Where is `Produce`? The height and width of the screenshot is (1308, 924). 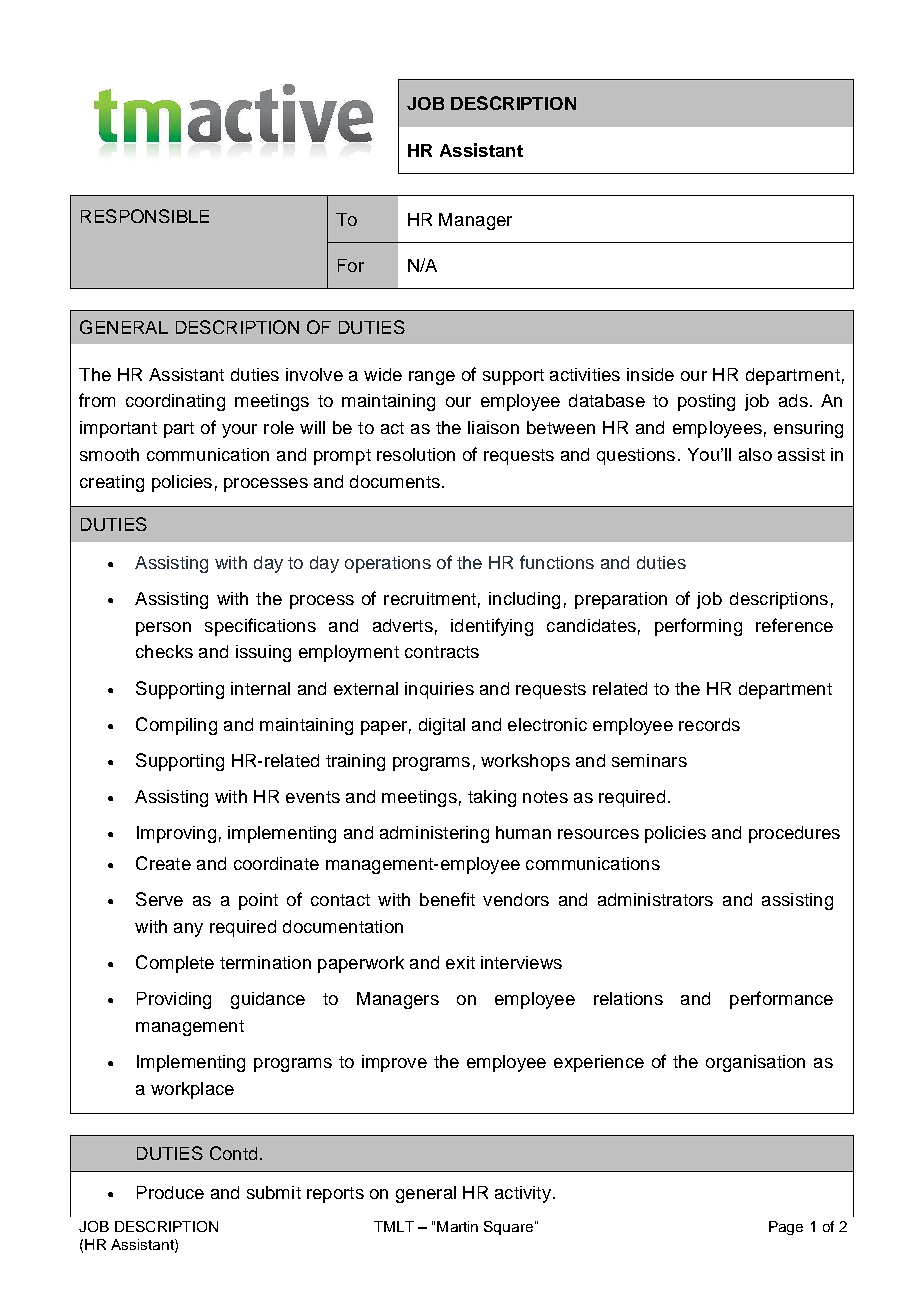 Produce is located at coordinates (170, 1192).
